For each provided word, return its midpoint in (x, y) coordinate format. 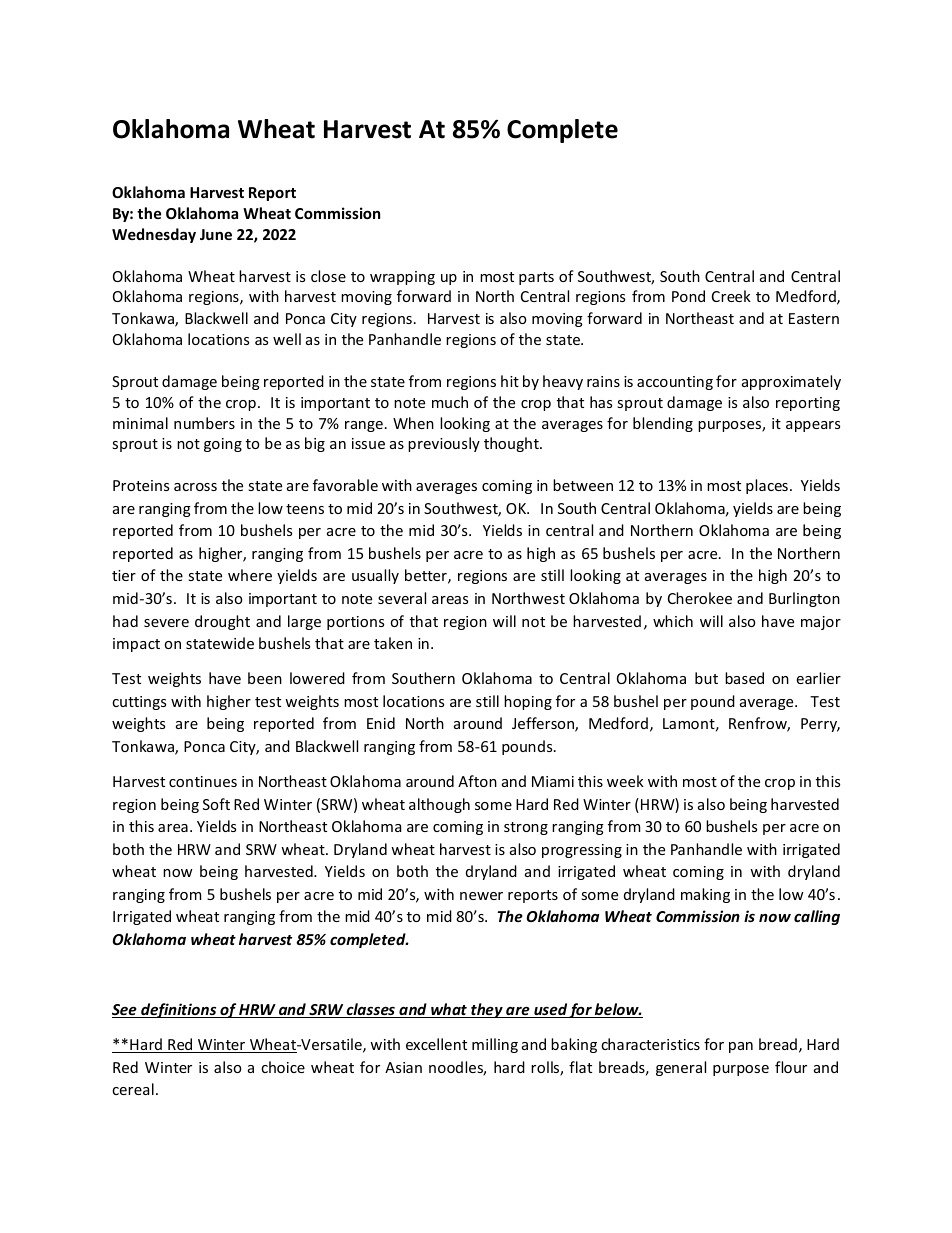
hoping (528, 702)
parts (536, 278)
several (402, 598)
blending (663, 424)
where (250, 575)
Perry (820, 725)
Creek (731, 296)
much (450, 402)
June (216, 234)
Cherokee (700, 598)
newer (481, 896)
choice (283, 1067)
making (705, 895)
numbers (204, 423)
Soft (216, 804)
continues (203, 781)
